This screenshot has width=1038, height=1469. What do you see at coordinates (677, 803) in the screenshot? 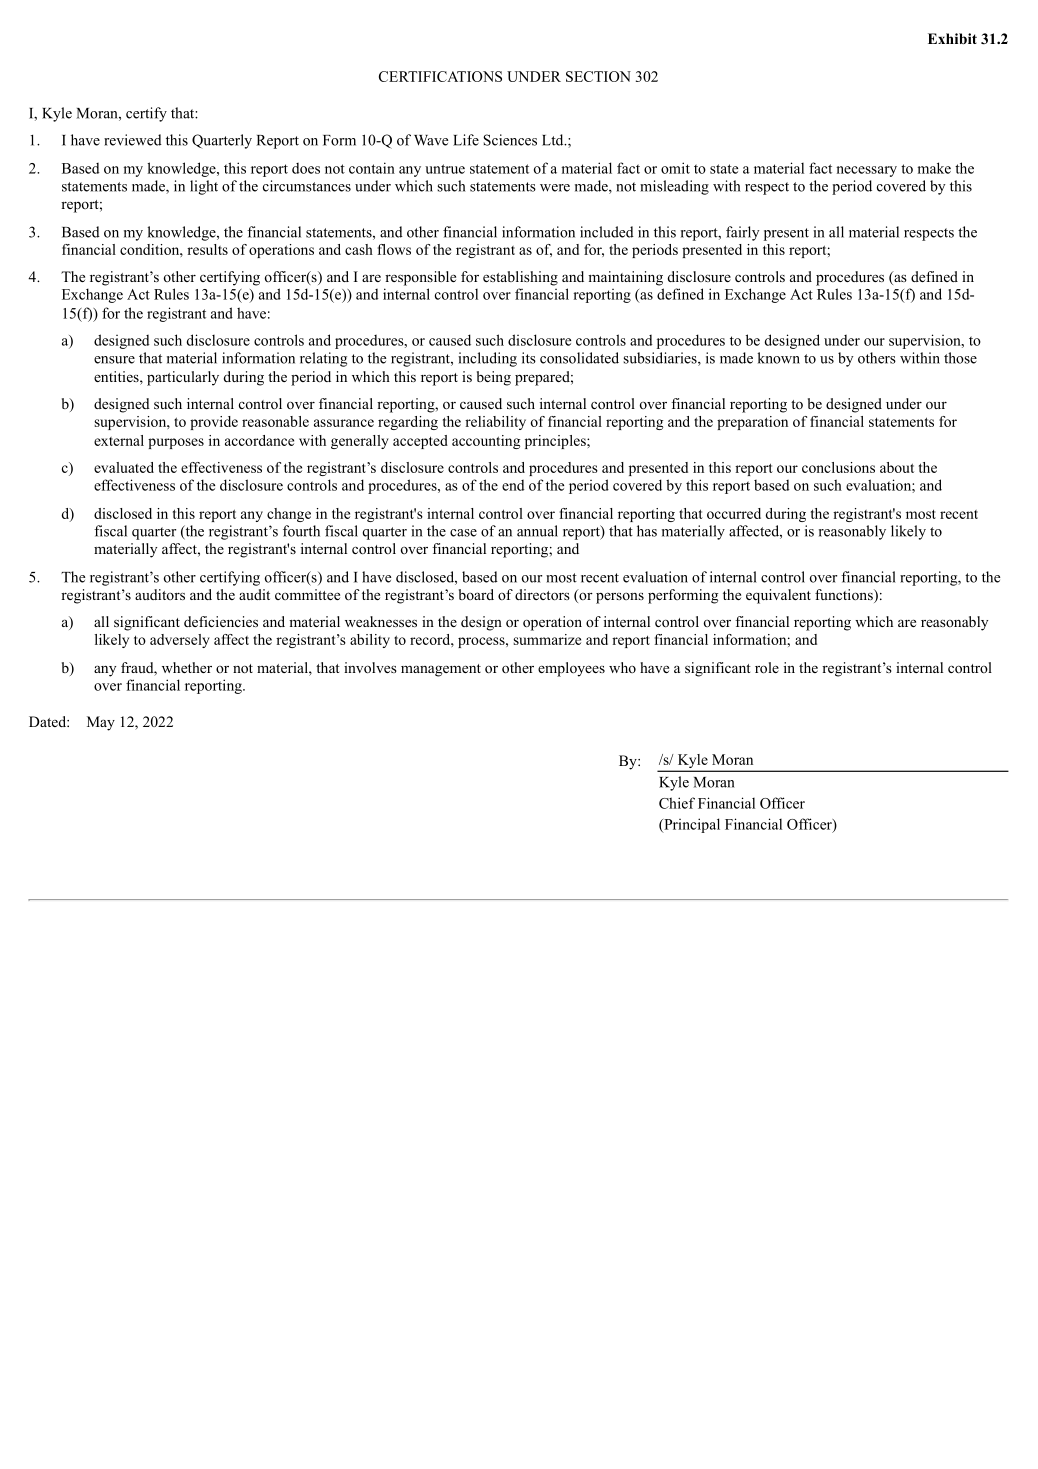
I see `Chief` at bounding box center [677, 803].
